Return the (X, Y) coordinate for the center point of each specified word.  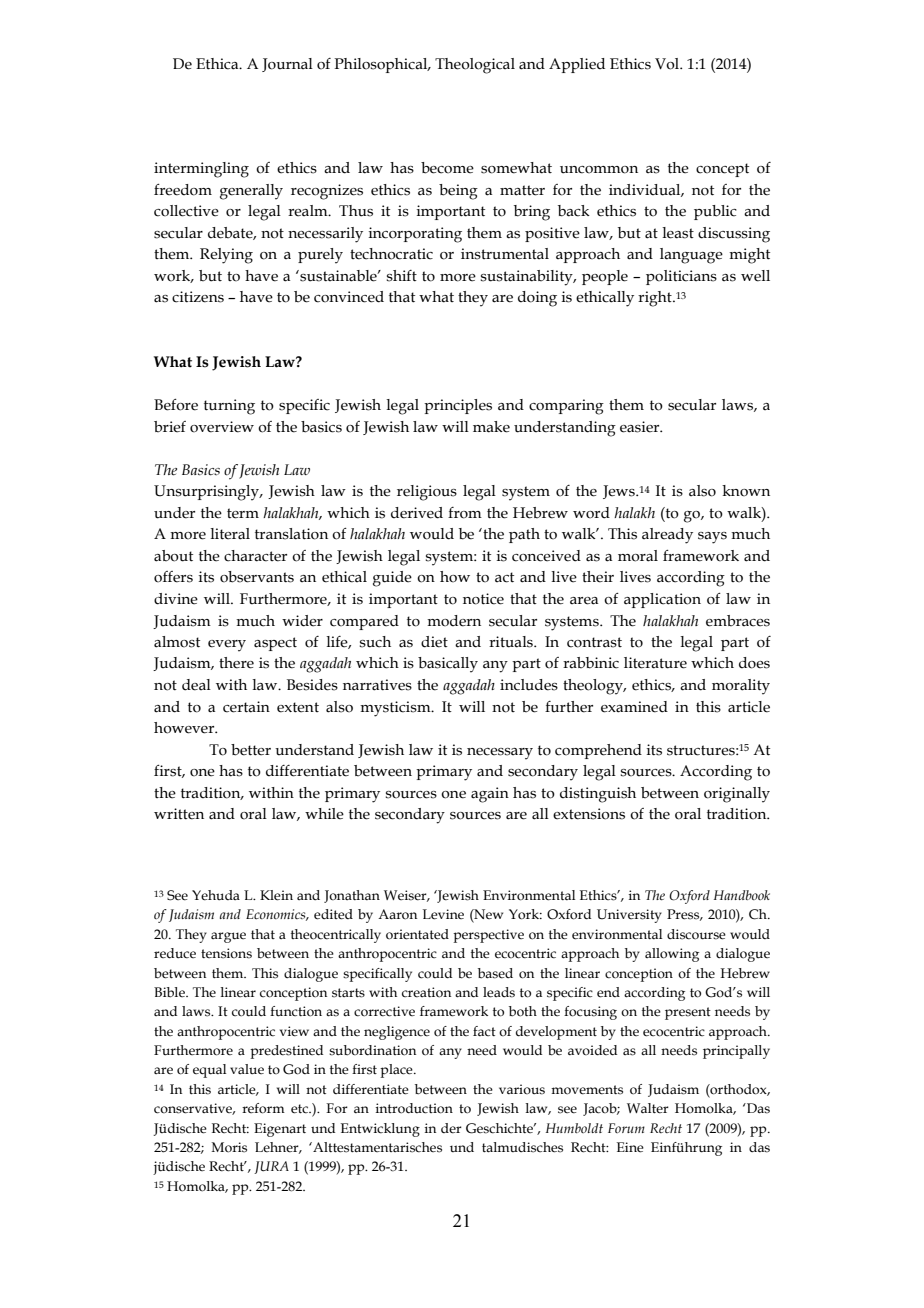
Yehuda (216, 895)
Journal (287, 65)
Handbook (742, 895)
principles (458, 406)
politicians (681, 277)
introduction (414, 1108)
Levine (443, 914)
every (227, 646)
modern (454, 621)
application (662, 600)
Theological (475, 66)
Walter (648, 1108)
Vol (668, 64)
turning (229, 407)
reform (263, 1108)
